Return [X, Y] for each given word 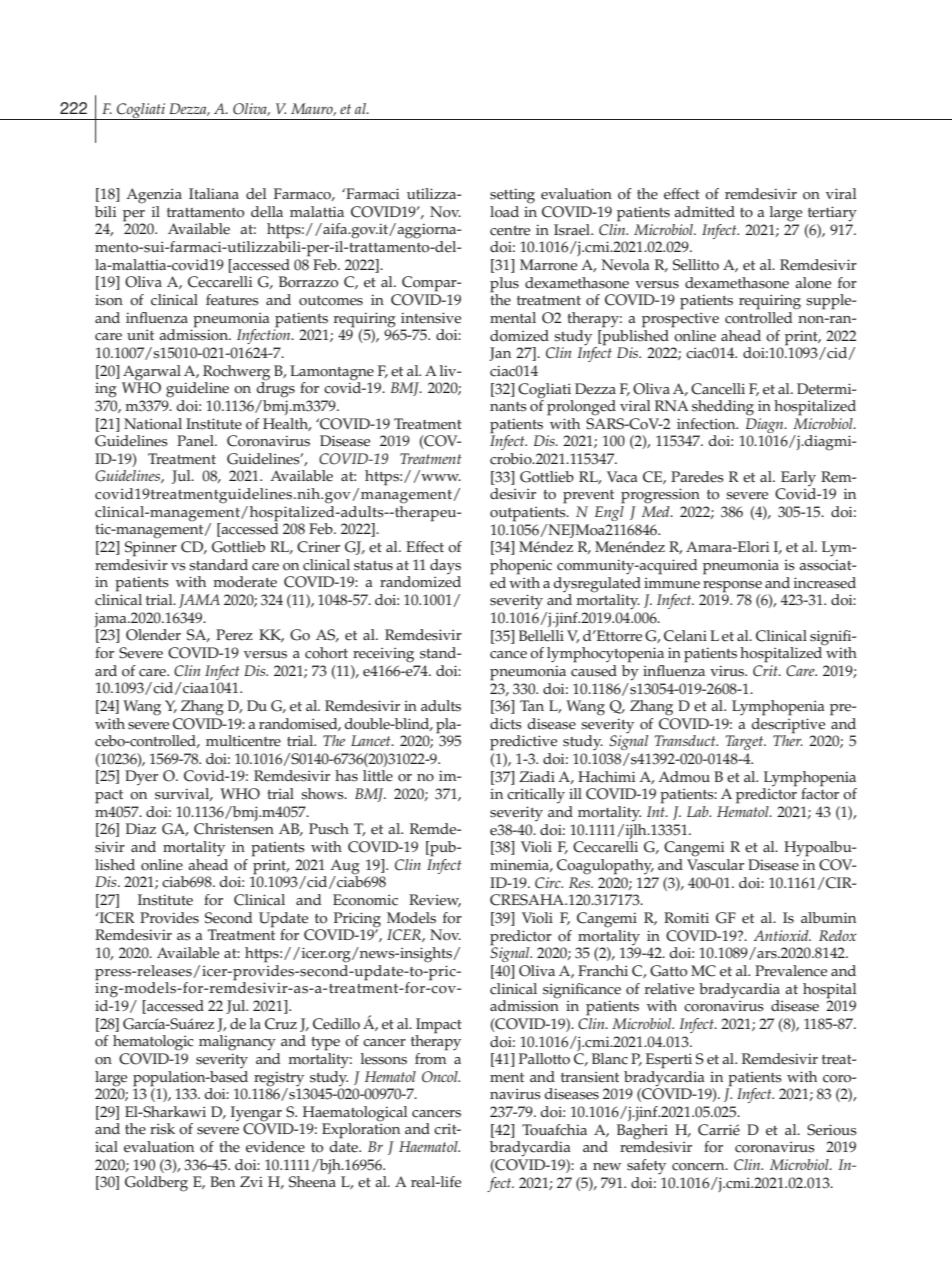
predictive [523, 743]
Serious [832, 1130]
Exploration [361, 1130]
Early [797, 480]
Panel [196, 441]
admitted [704, 212]
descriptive [789, 725]
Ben [222, 1182]
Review [435, 900]
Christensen [234, 829]
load [504, 212]
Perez [234, 635]
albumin [828, 917]
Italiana [214, 193]
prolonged [581, 408]
